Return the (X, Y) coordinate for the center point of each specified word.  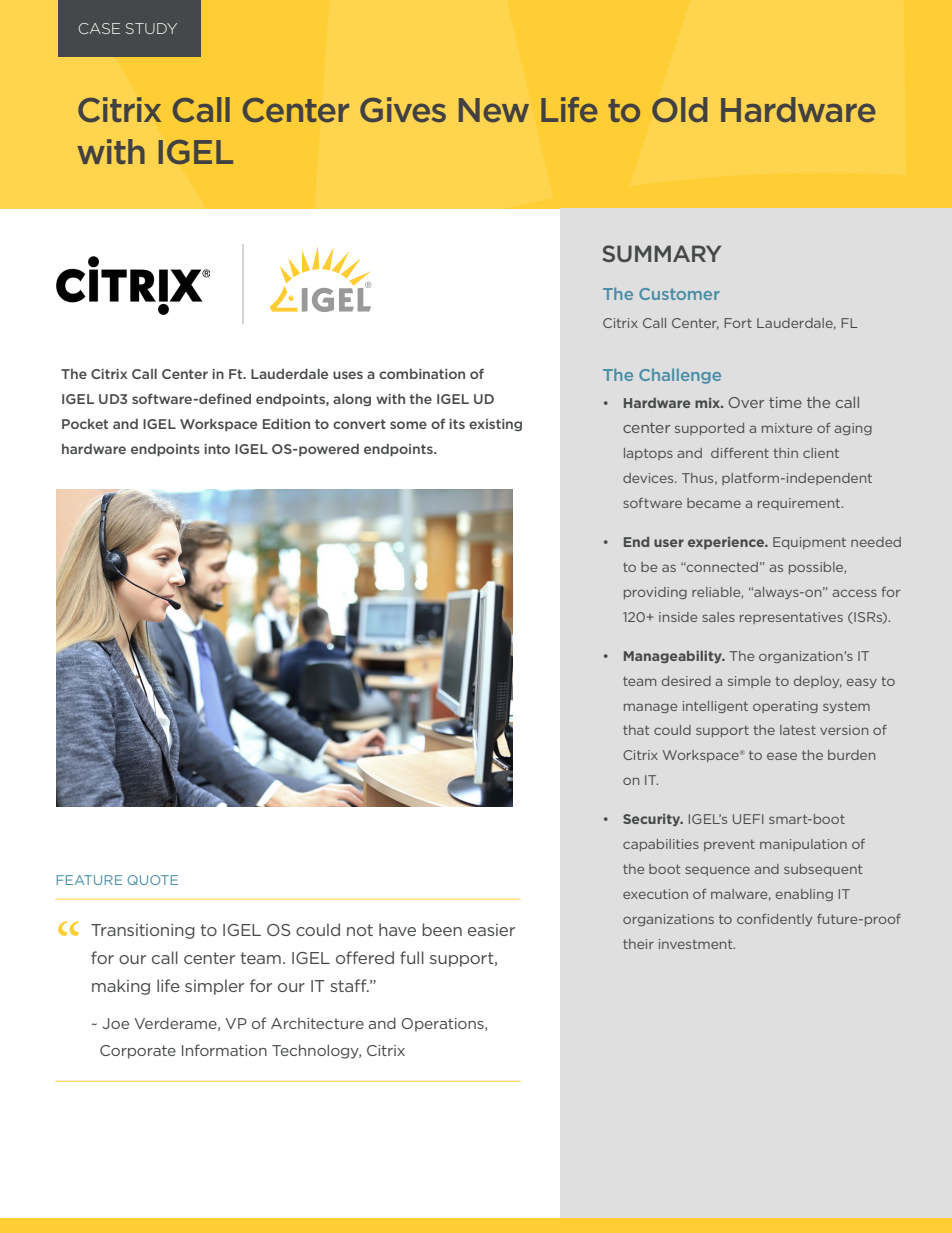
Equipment (809, 543)
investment (697, 944)
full (412, 957)
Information (224, 1050)
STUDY (151, 28)
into (217, 449)
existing (495, 425)
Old (679, 109)
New (494, 110)
